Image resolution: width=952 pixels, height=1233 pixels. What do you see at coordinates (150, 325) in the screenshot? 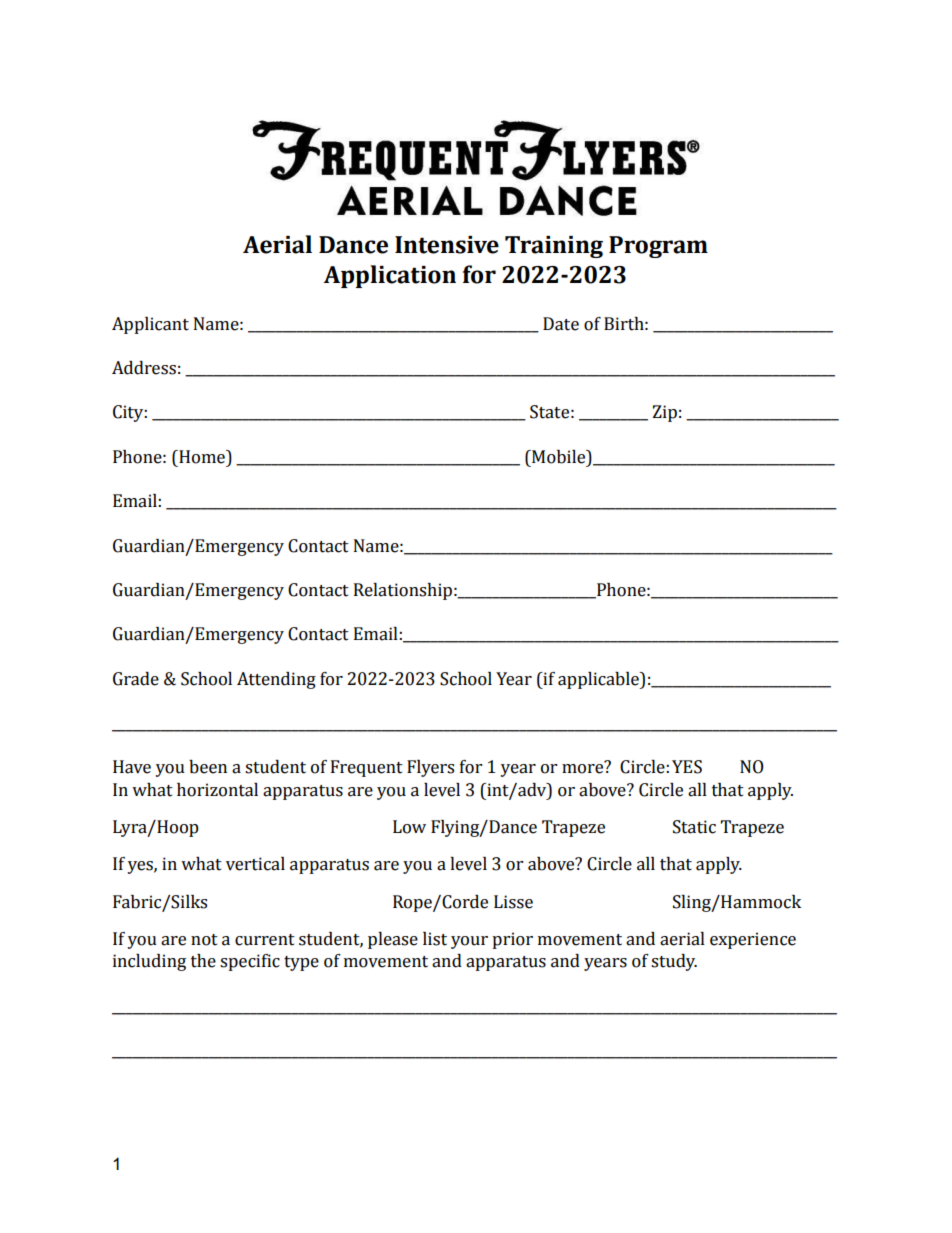
I see `Applicant` at bounding box center [150, 325].
